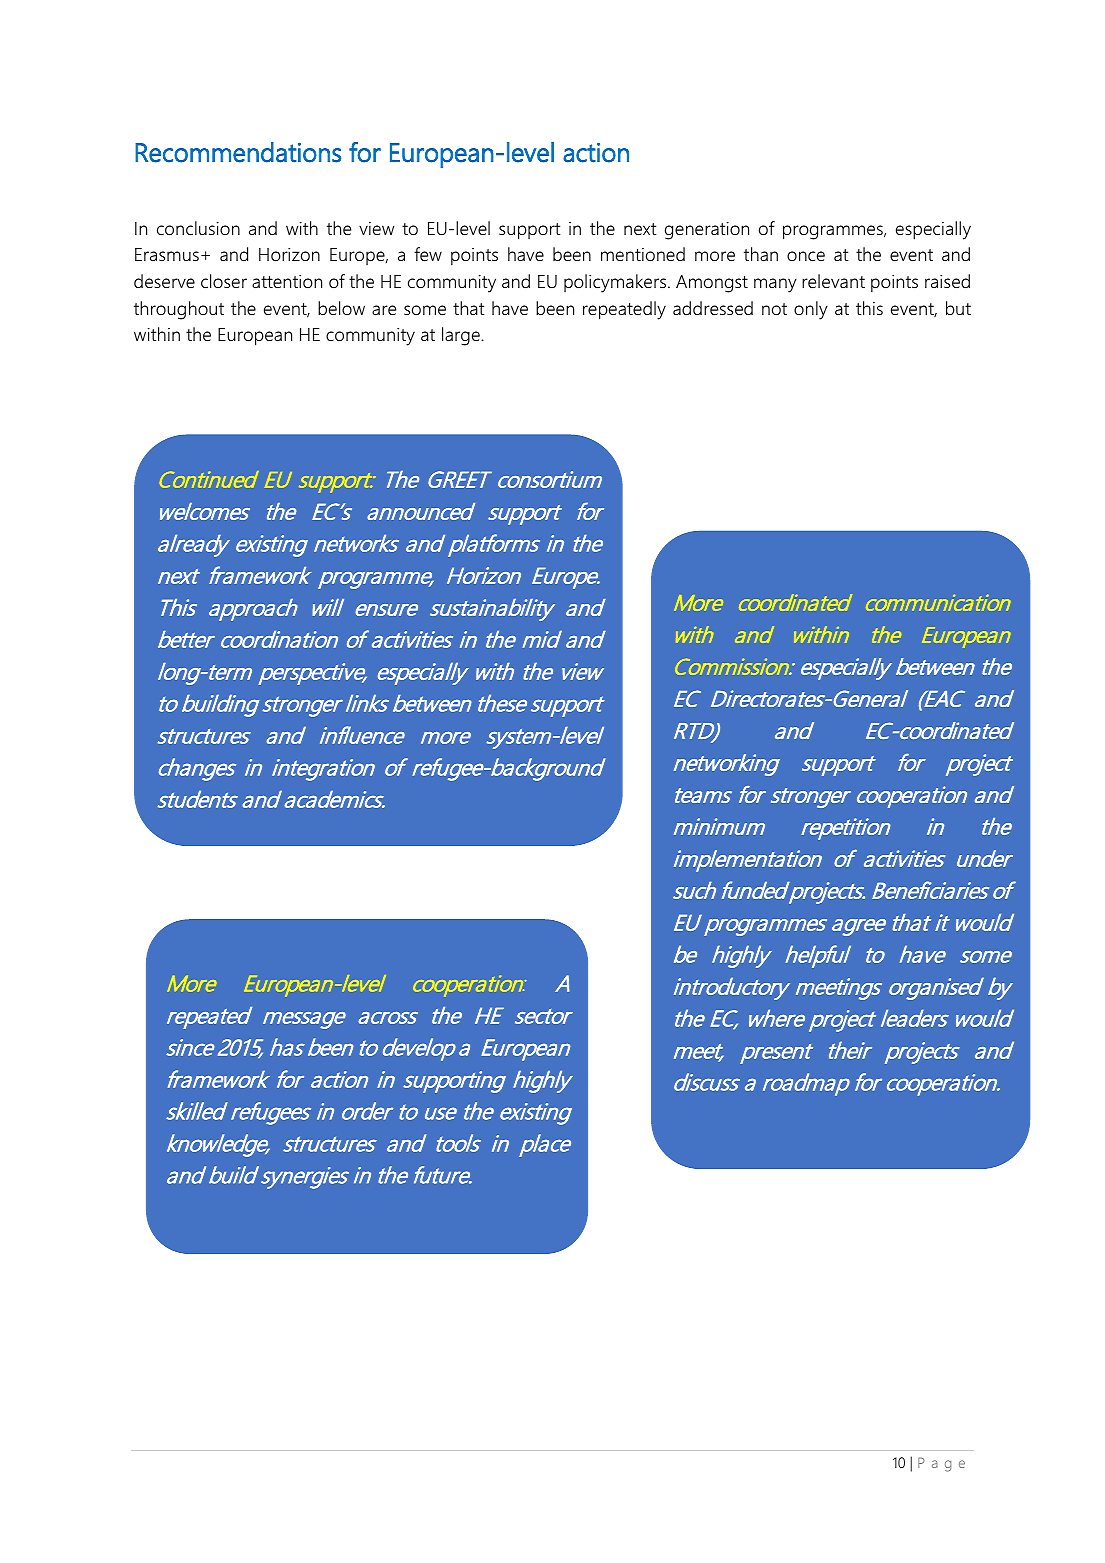 This screenshot has height=1563, width=1105. Describe the element at coordinates (238, 152) in the screenshot. I see `Recommendations` at that location.
